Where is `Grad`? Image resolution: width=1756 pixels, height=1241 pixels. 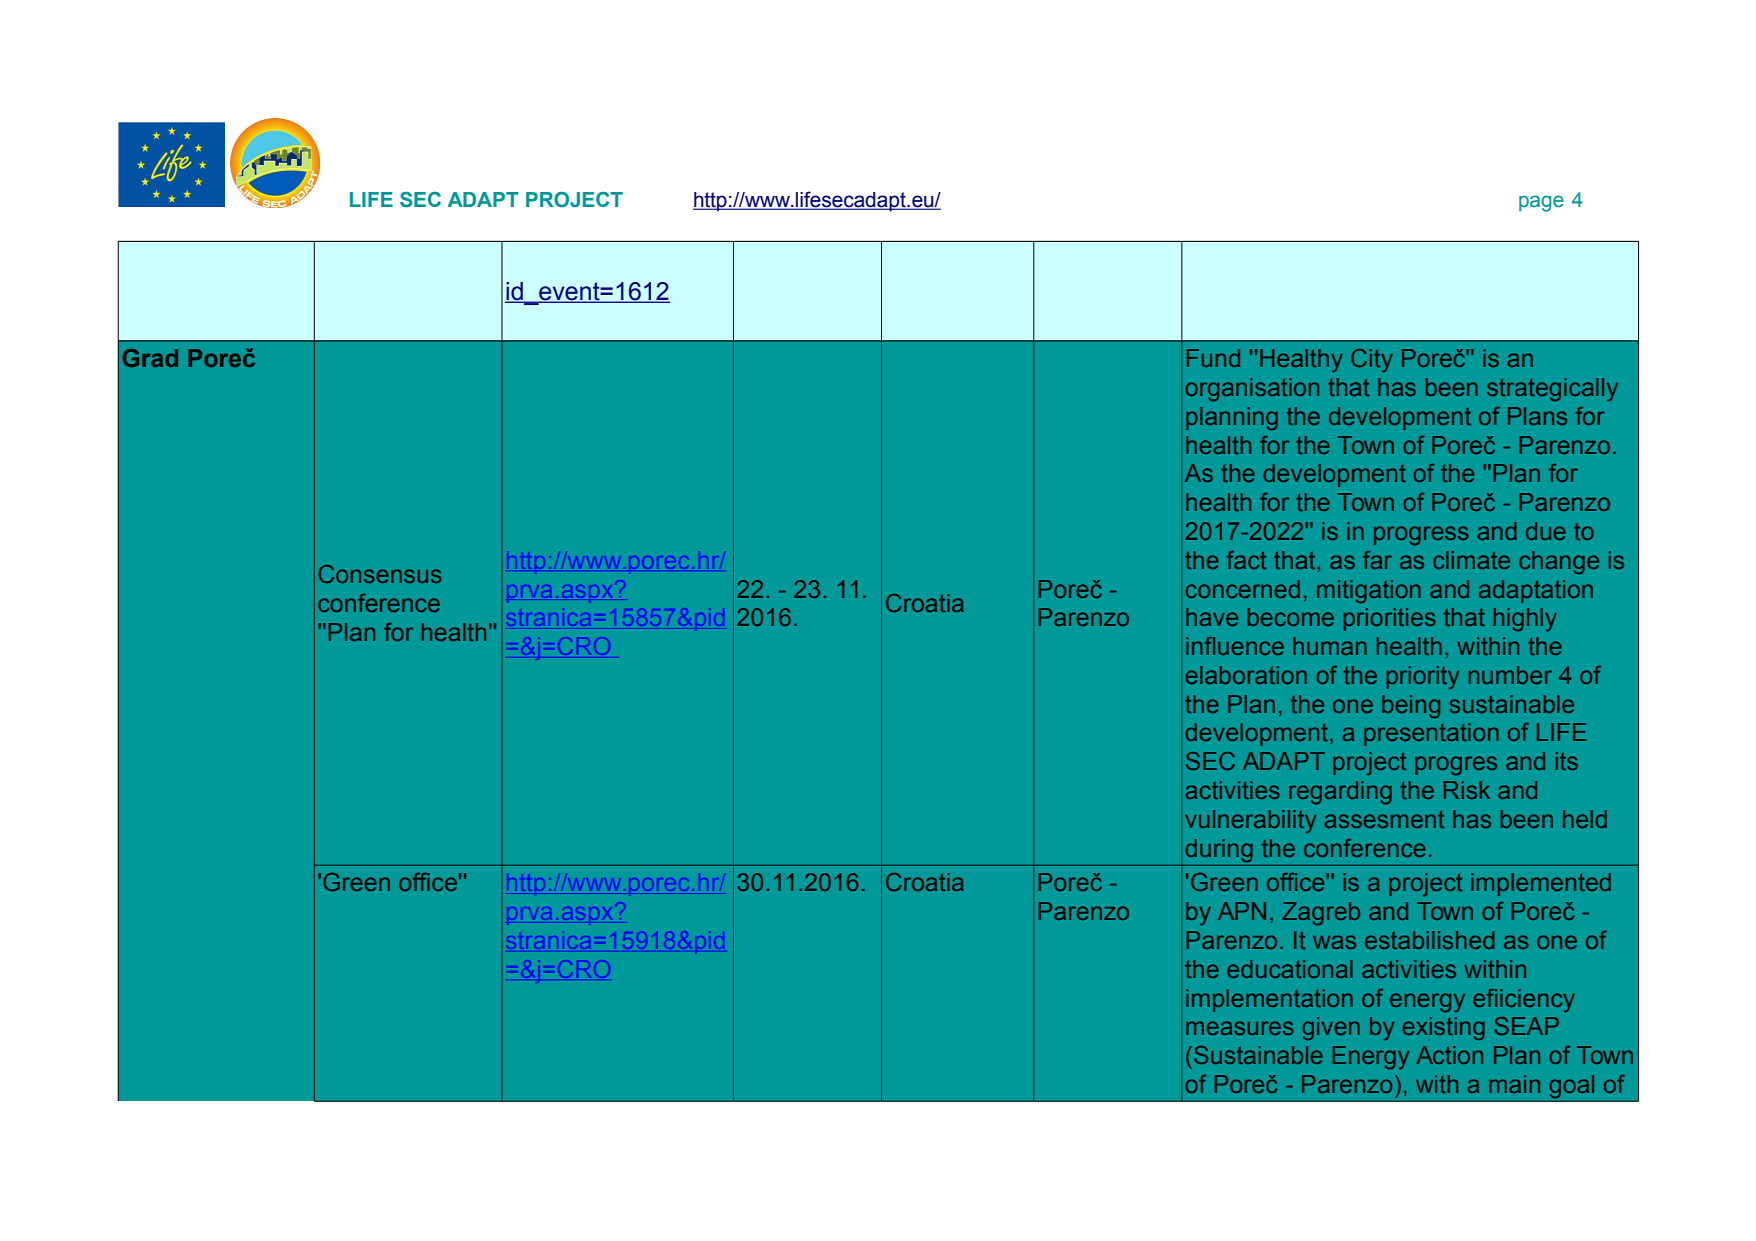 Grad is located at coordinates (150, 358).
